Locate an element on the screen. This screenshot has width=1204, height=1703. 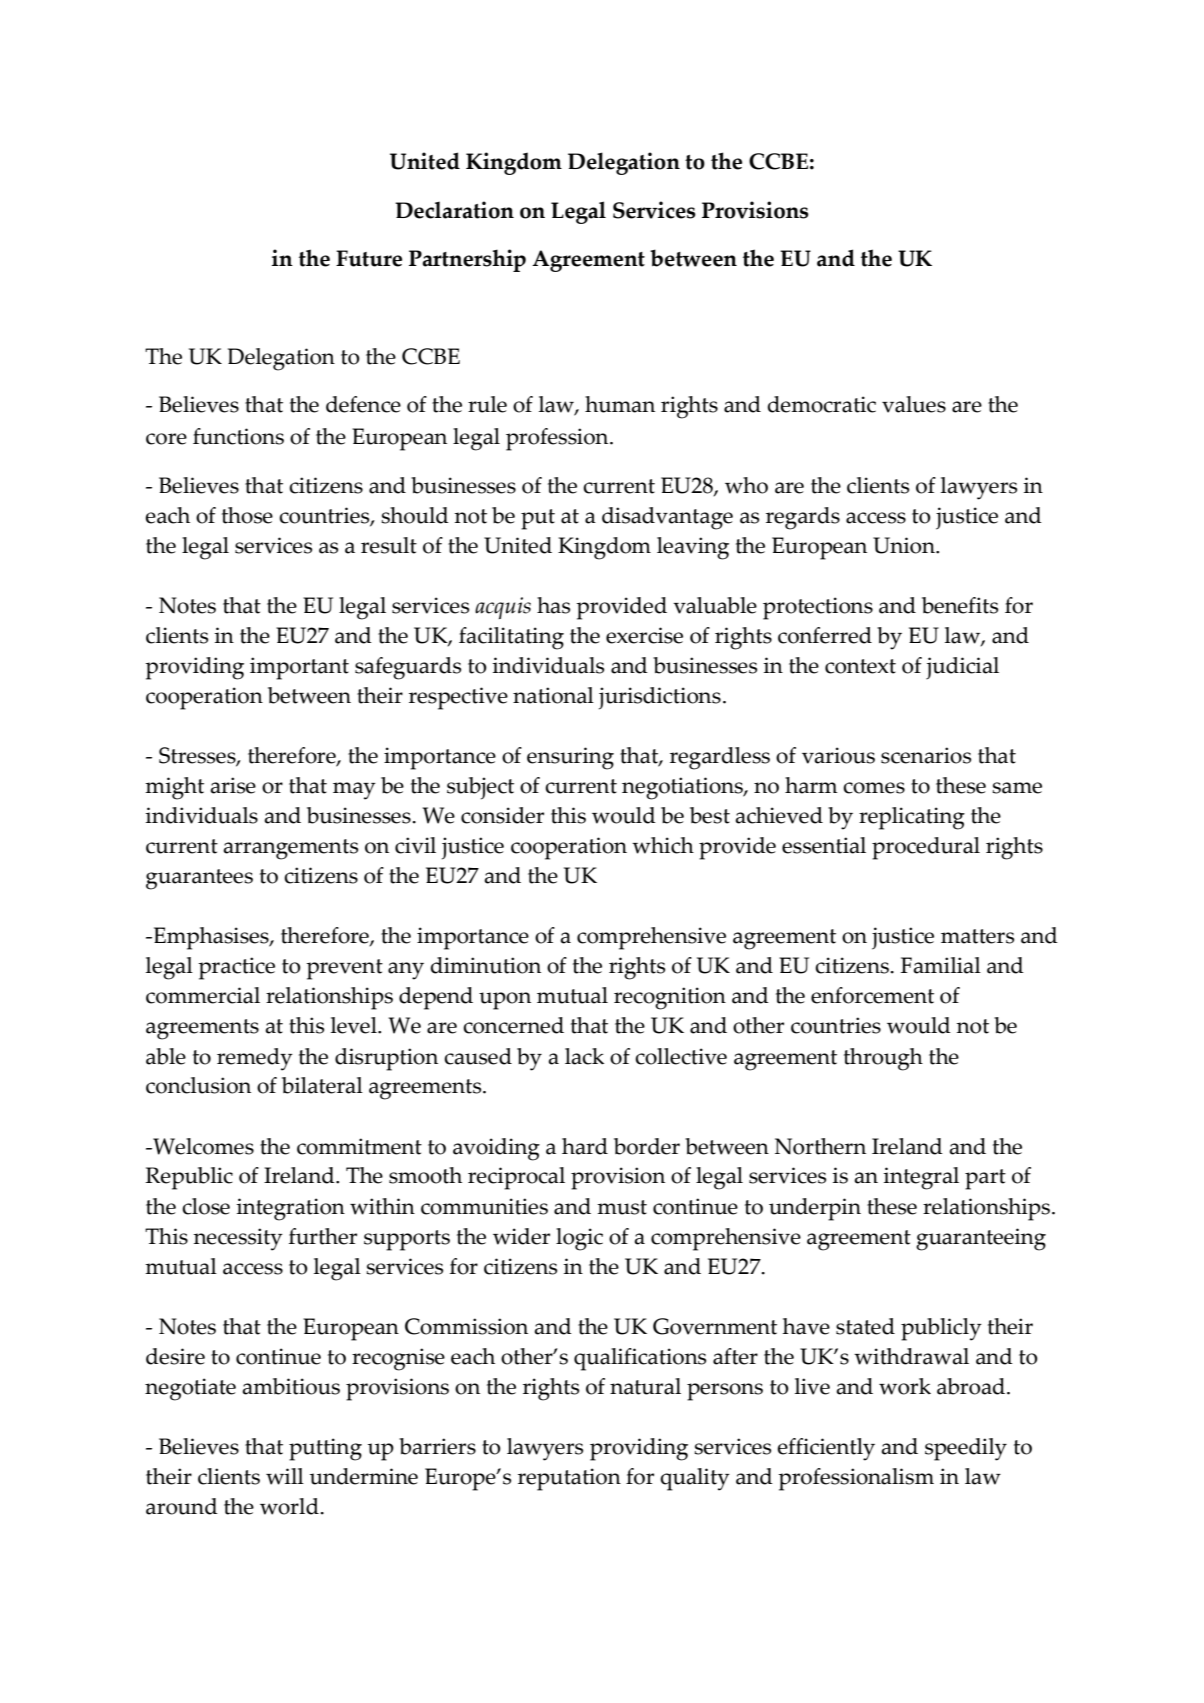
logic is located at coordinates (579, 1239).
